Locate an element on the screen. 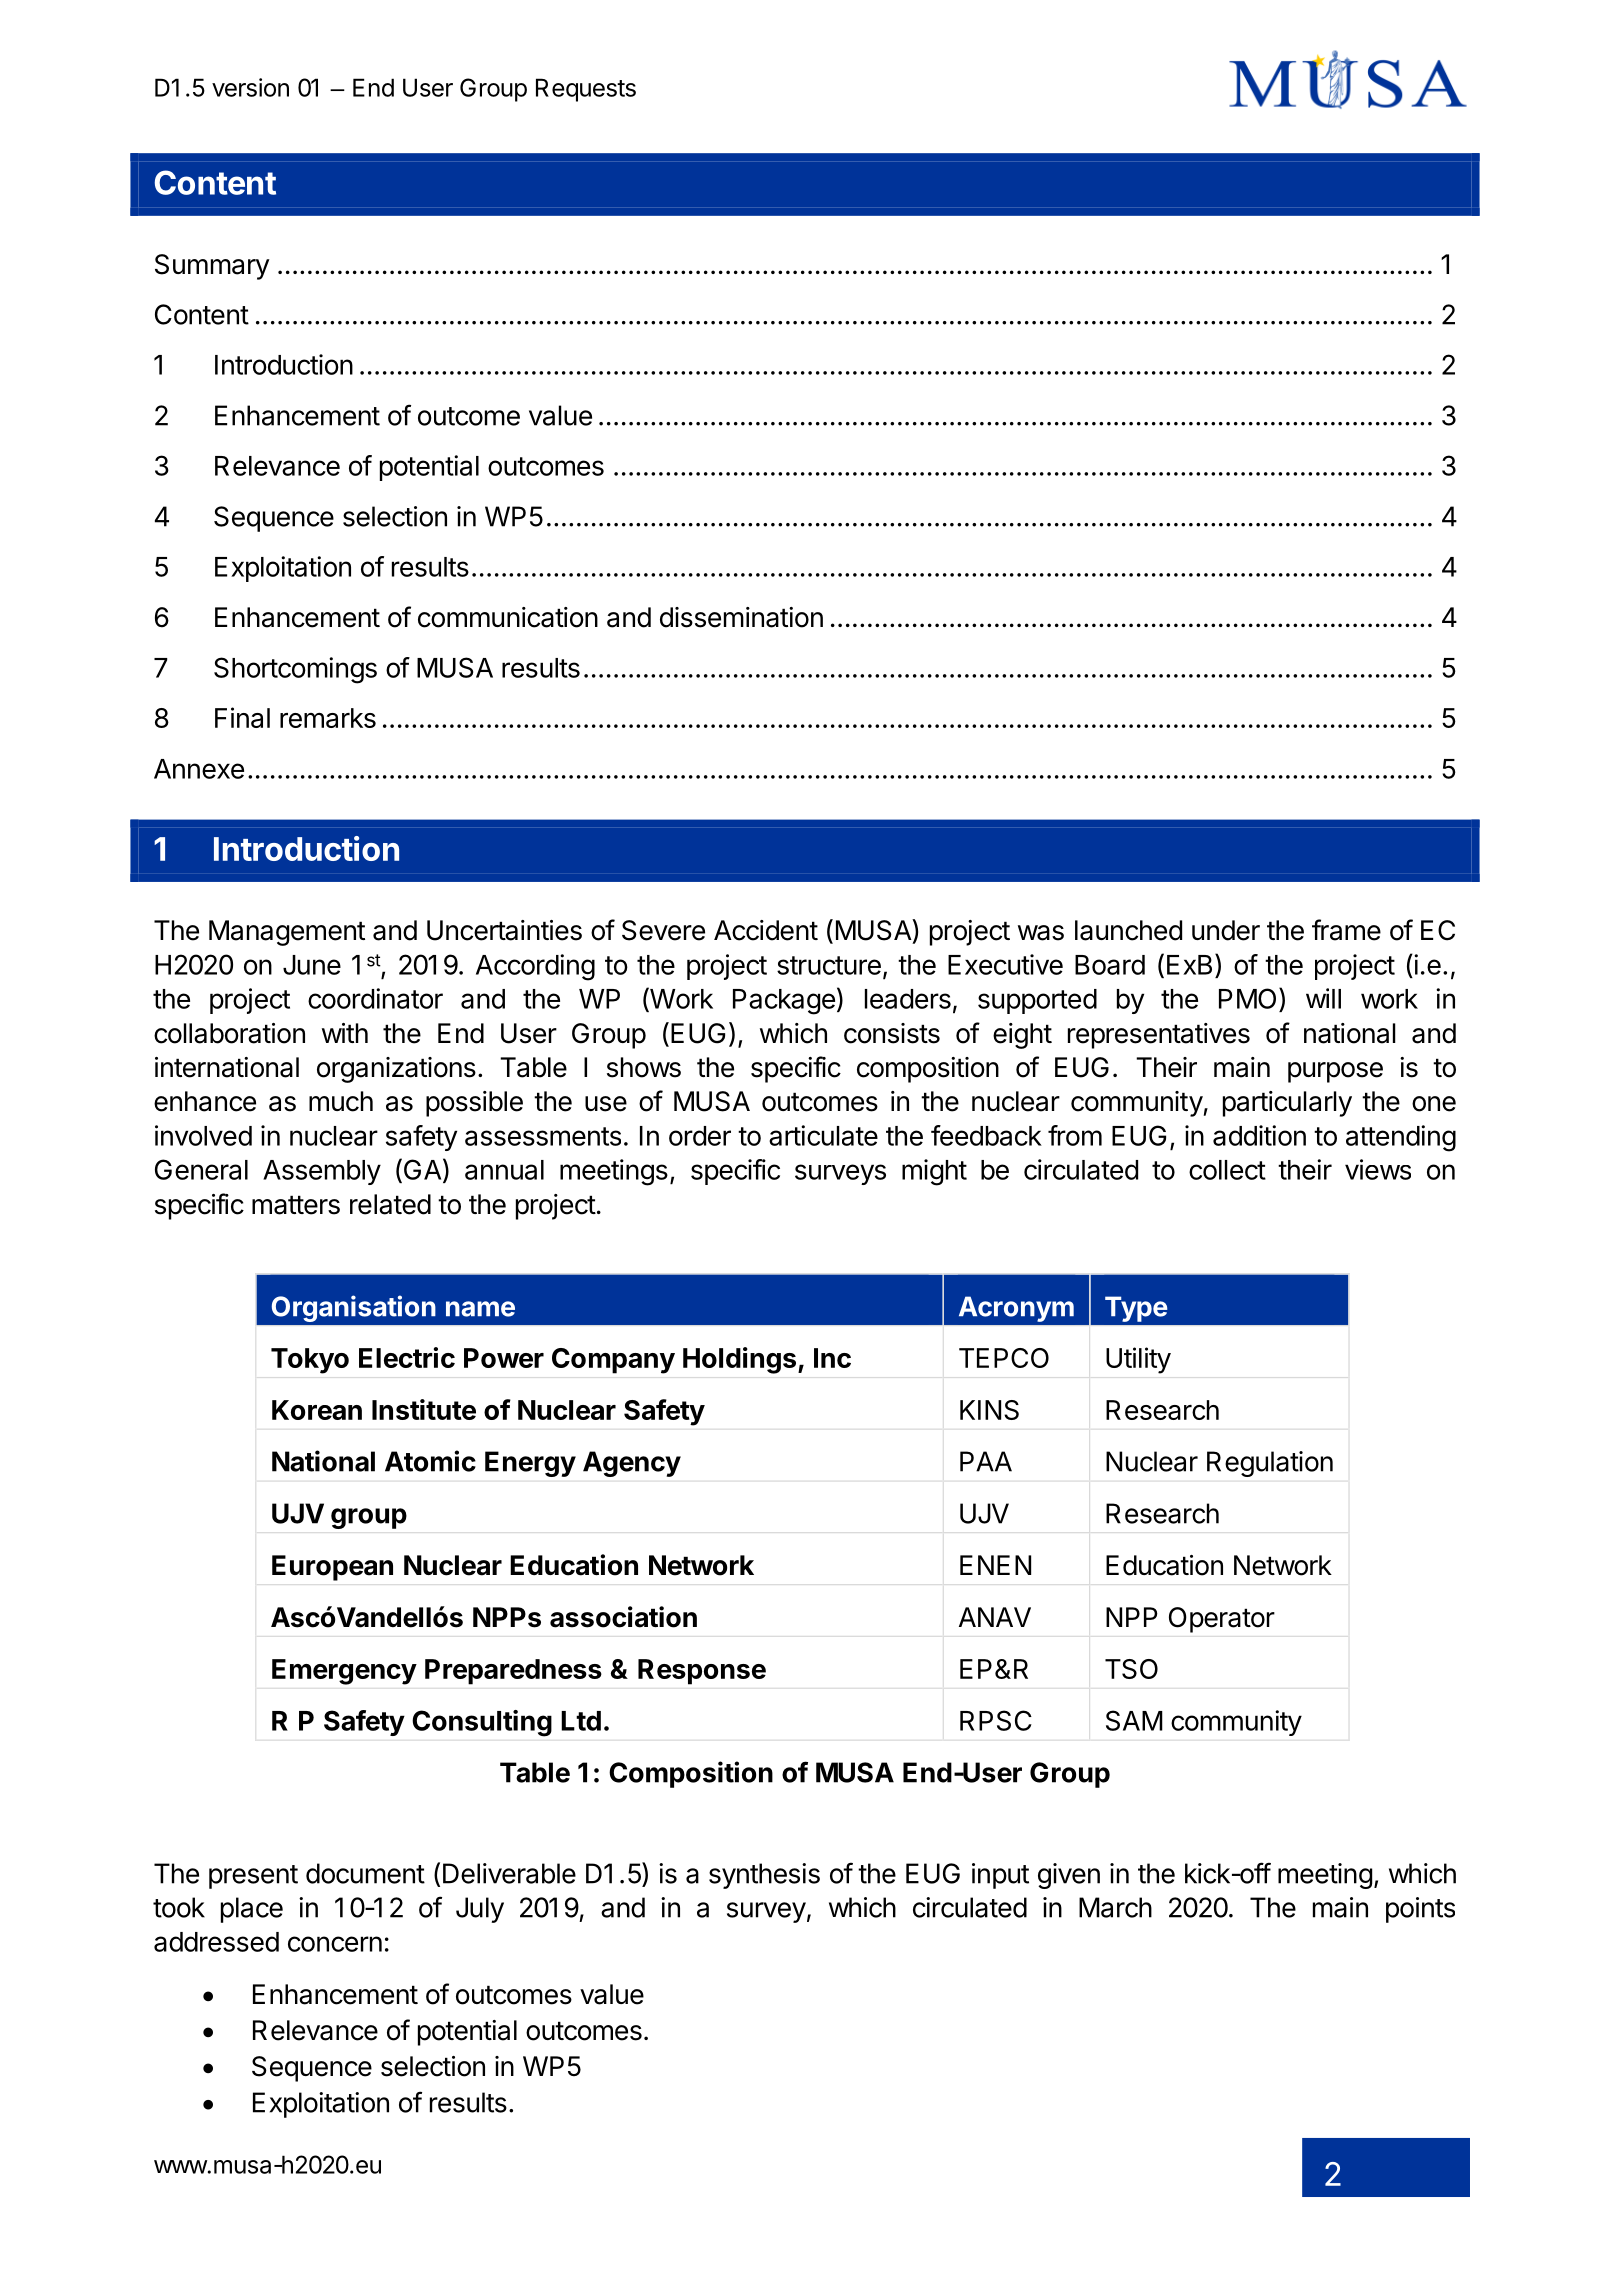  dissemination is located at coordinates (741, 617).
